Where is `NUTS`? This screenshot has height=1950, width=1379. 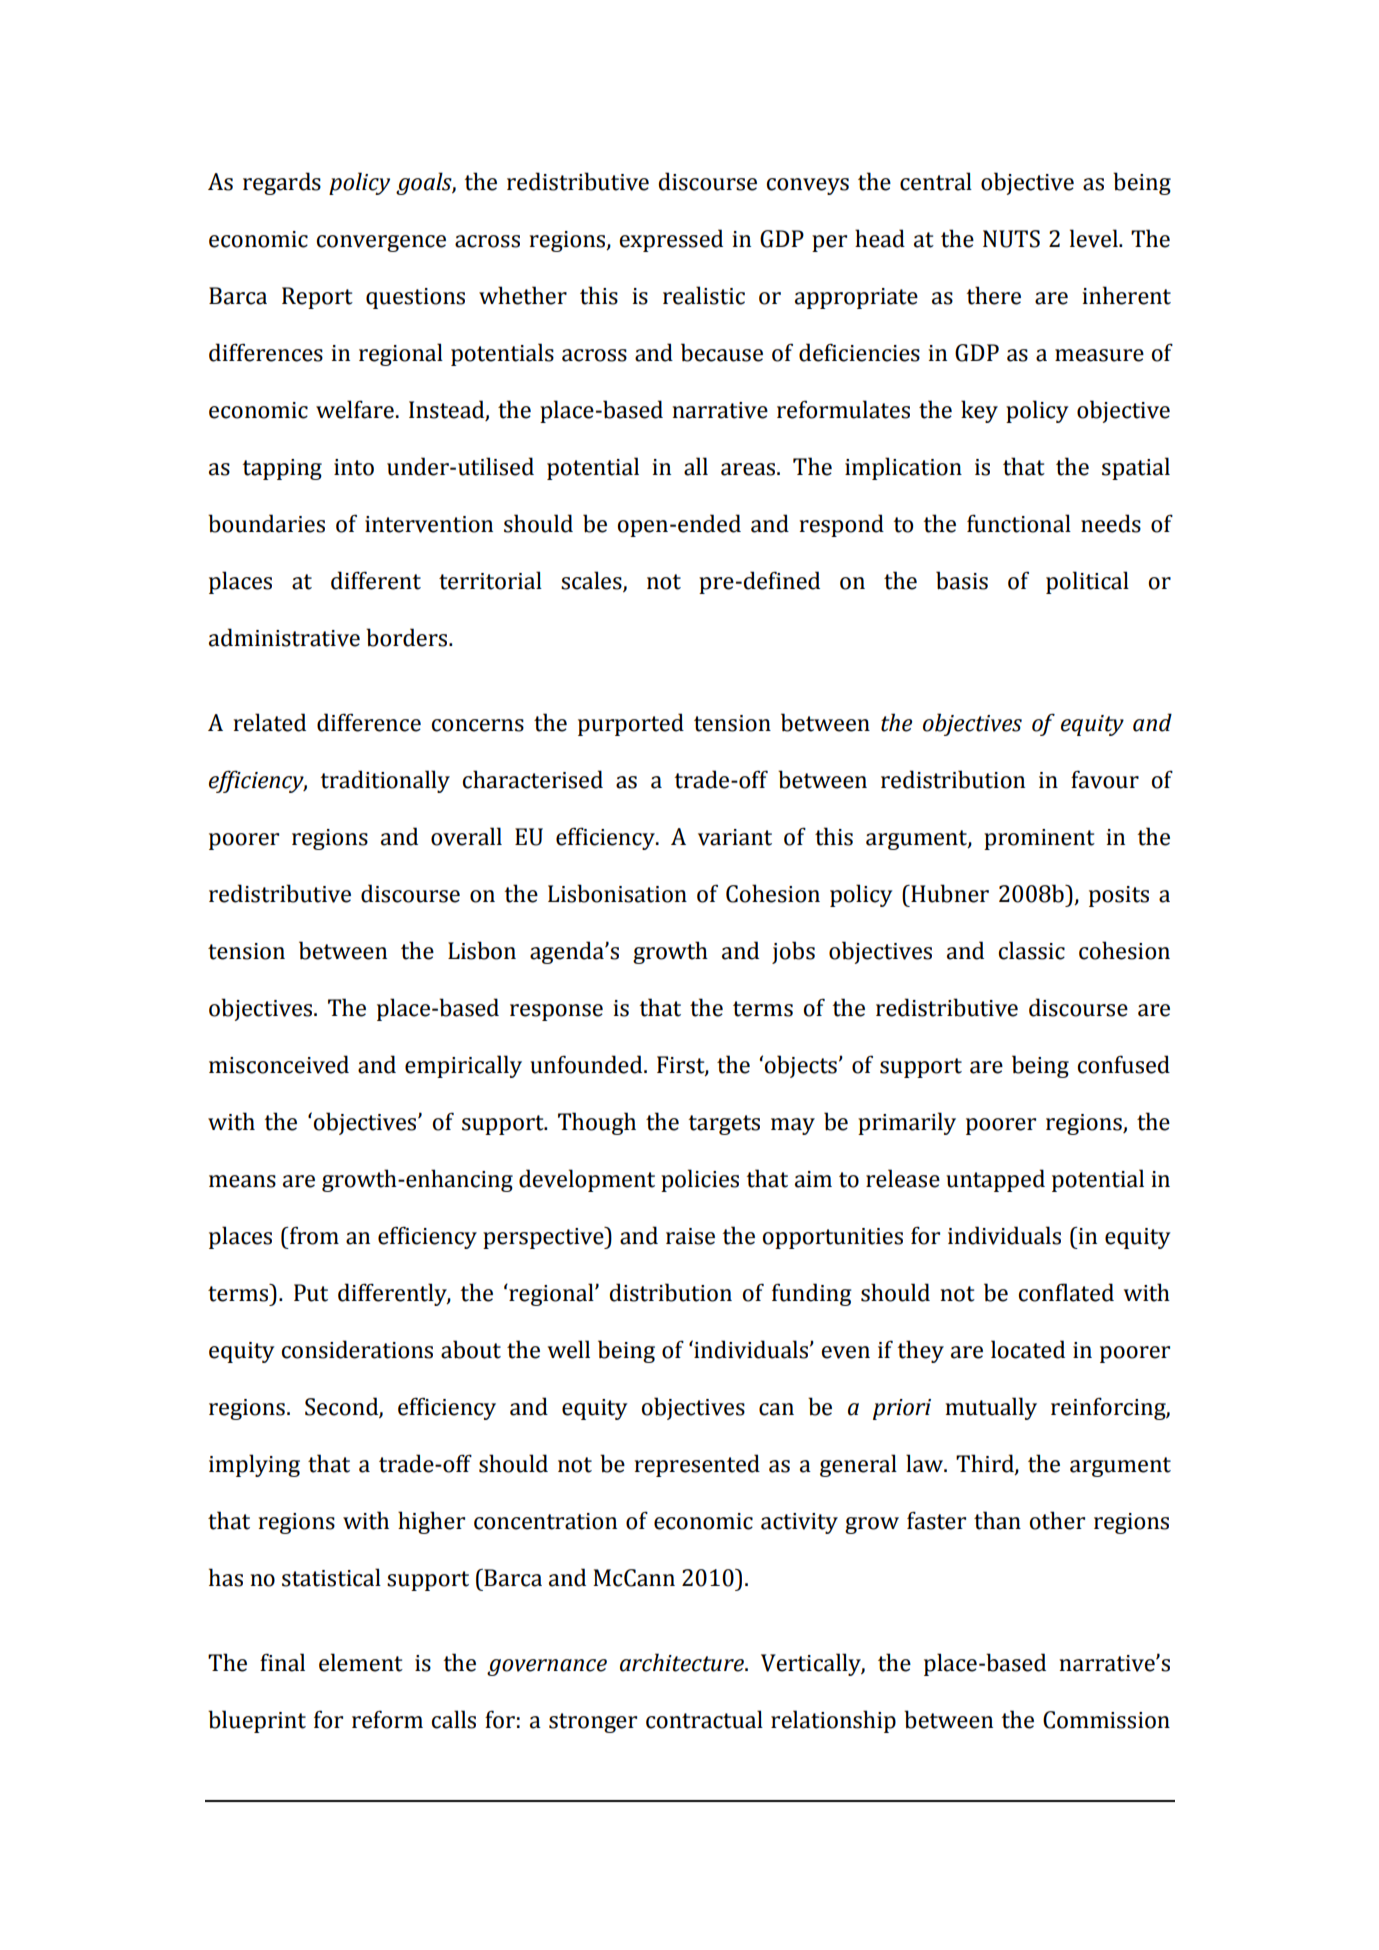
NUTS is located at coordinates (1011, 239).
